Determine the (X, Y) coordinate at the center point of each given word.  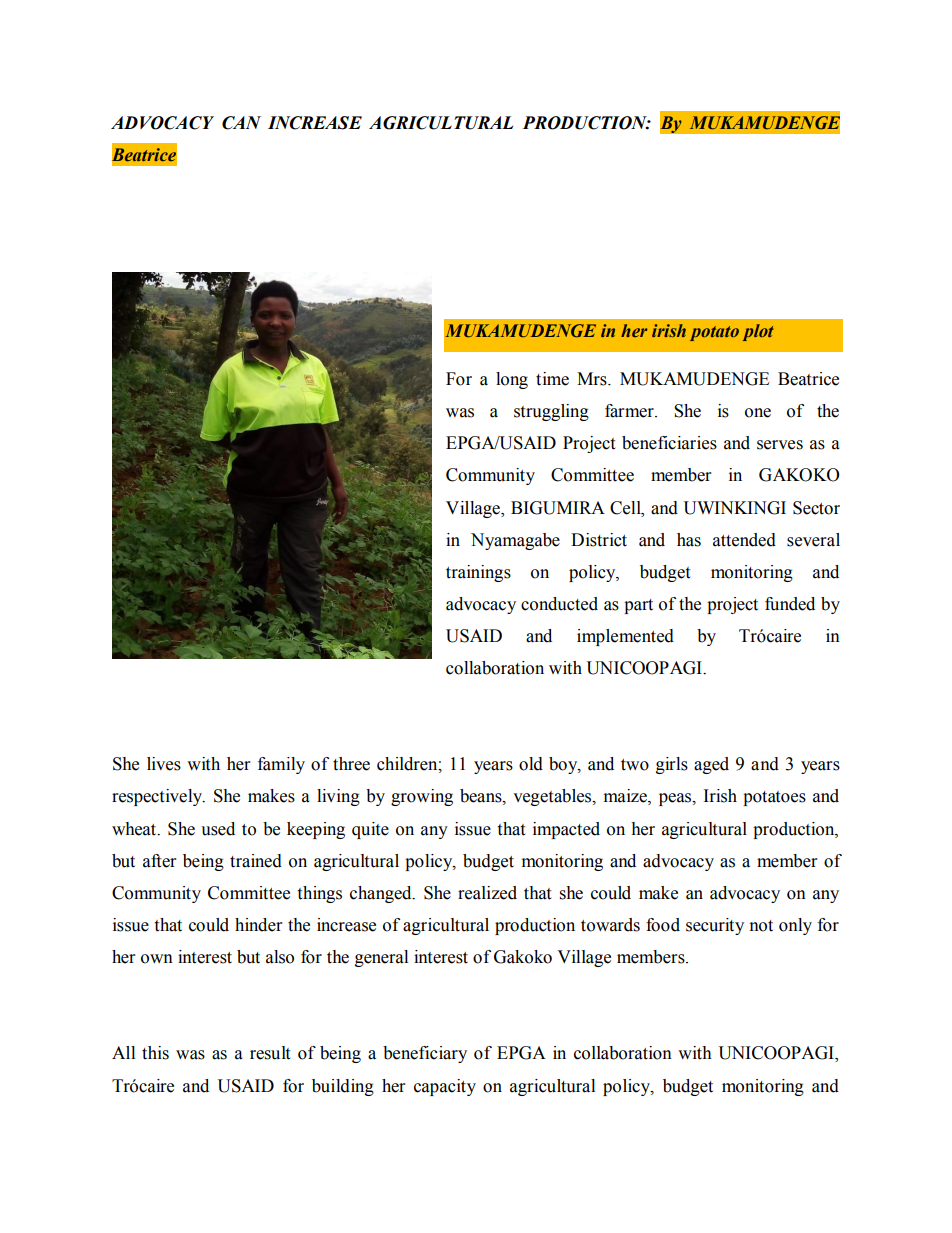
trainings (478, 573)
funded (790, 604)
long (512, 380)
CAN (241, 123)
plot (758, 332)
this (155, 1053)
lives (164, 764)
